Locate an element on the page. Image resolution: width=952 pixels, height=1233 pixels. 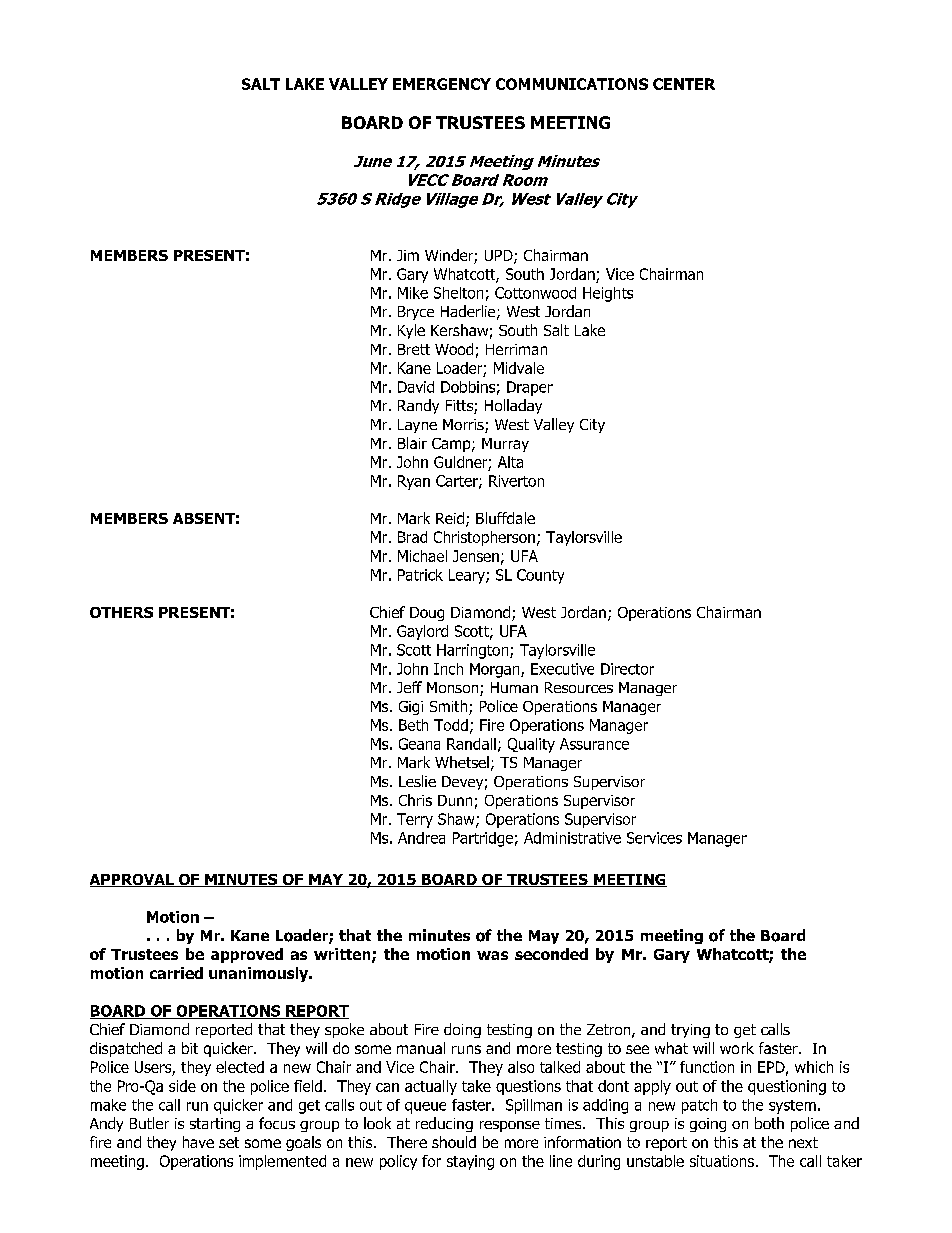
Doug is located at coordinates (427, 614).
